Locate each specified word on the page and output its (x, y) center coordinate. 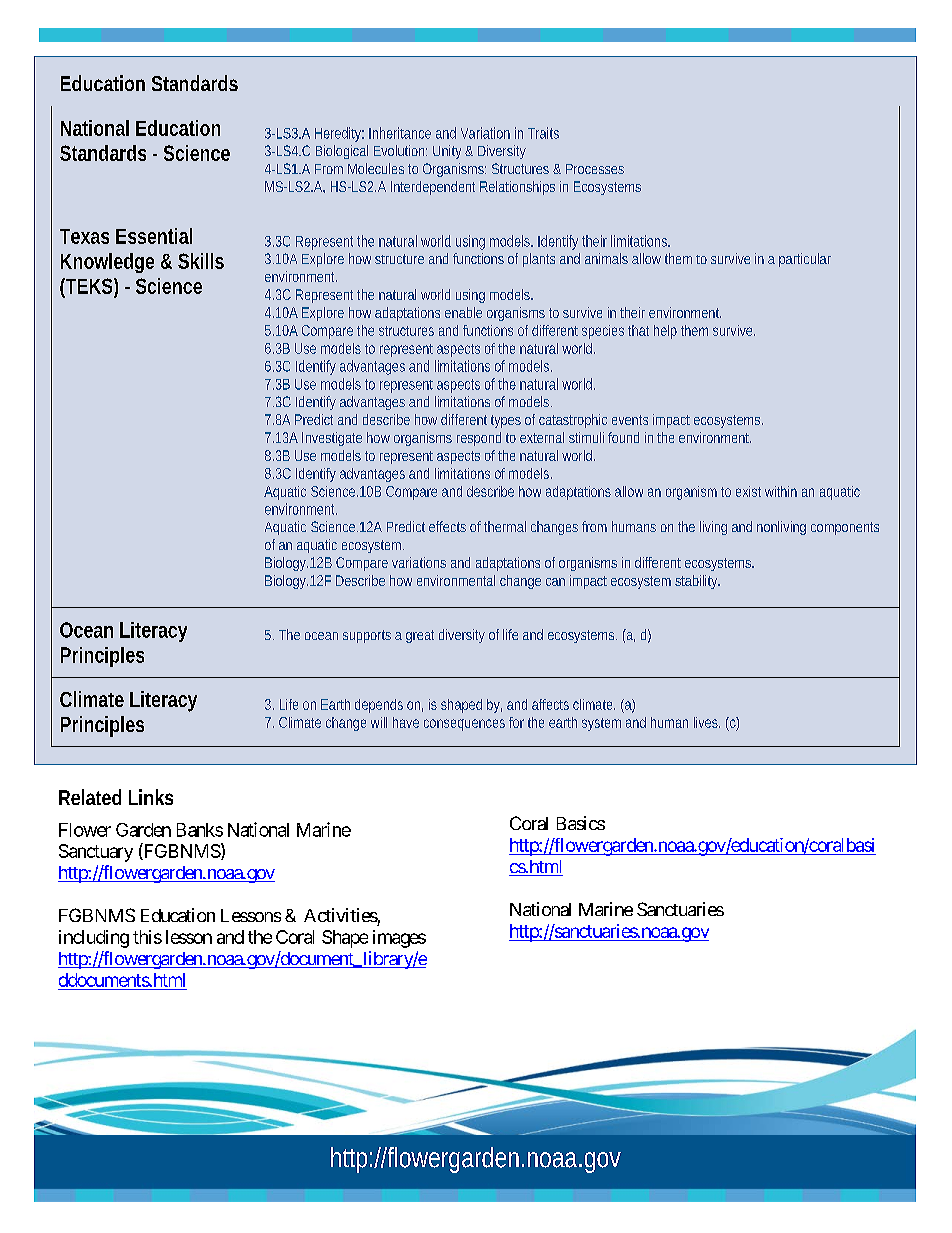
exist (748, 491)
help (665, 332)
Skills (201, 261)
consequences (464, 725)
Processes (595, 169)
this (147, 937)
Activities (341, 915)
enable (463, 312)
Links (151, 797)
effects (447, 526)
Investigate (332, 439)
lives (707, 722)
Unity (449, 152)
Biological (342, 152)
